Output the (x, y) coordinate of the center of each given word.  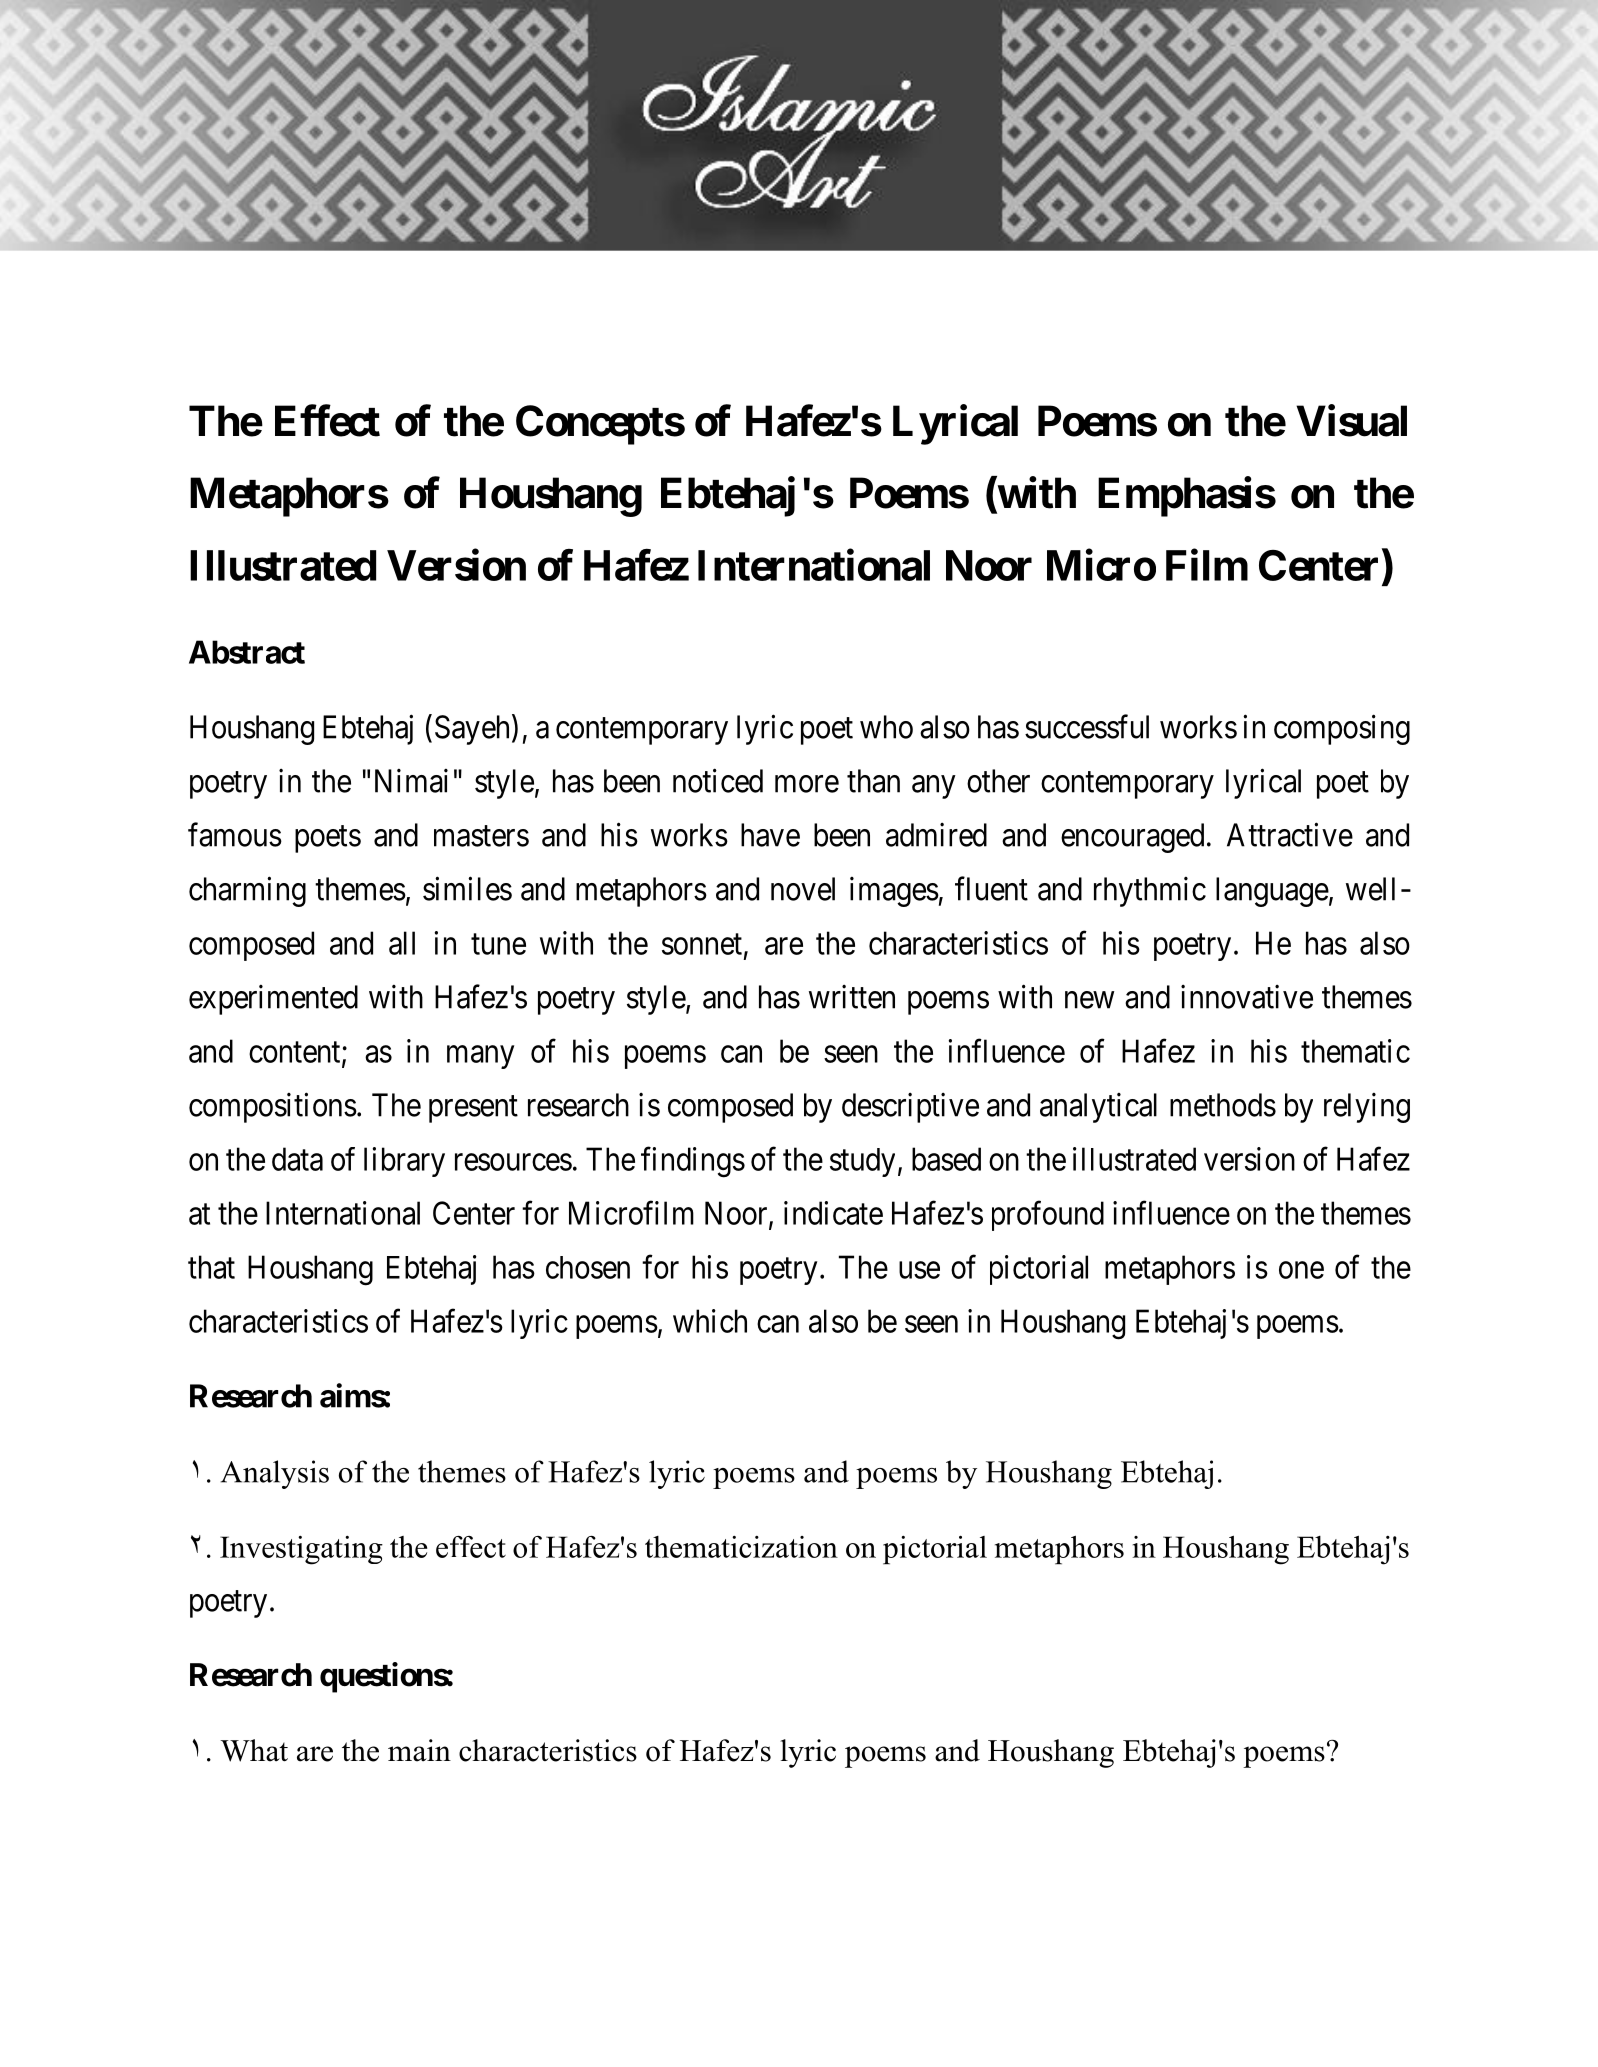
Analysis (275, 1474)
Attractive (1290, 834)
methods (1223, 1105)
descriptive (910, 1108)
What (254, 1750)
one (1301, 1270)
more (807, 784)
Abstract (247, 652)
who (886, 727)
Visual (1351, 421)
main (419, 1750)
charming (247, 891)
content (296, 1053)
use (919, 1270)
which (710, 1321)
